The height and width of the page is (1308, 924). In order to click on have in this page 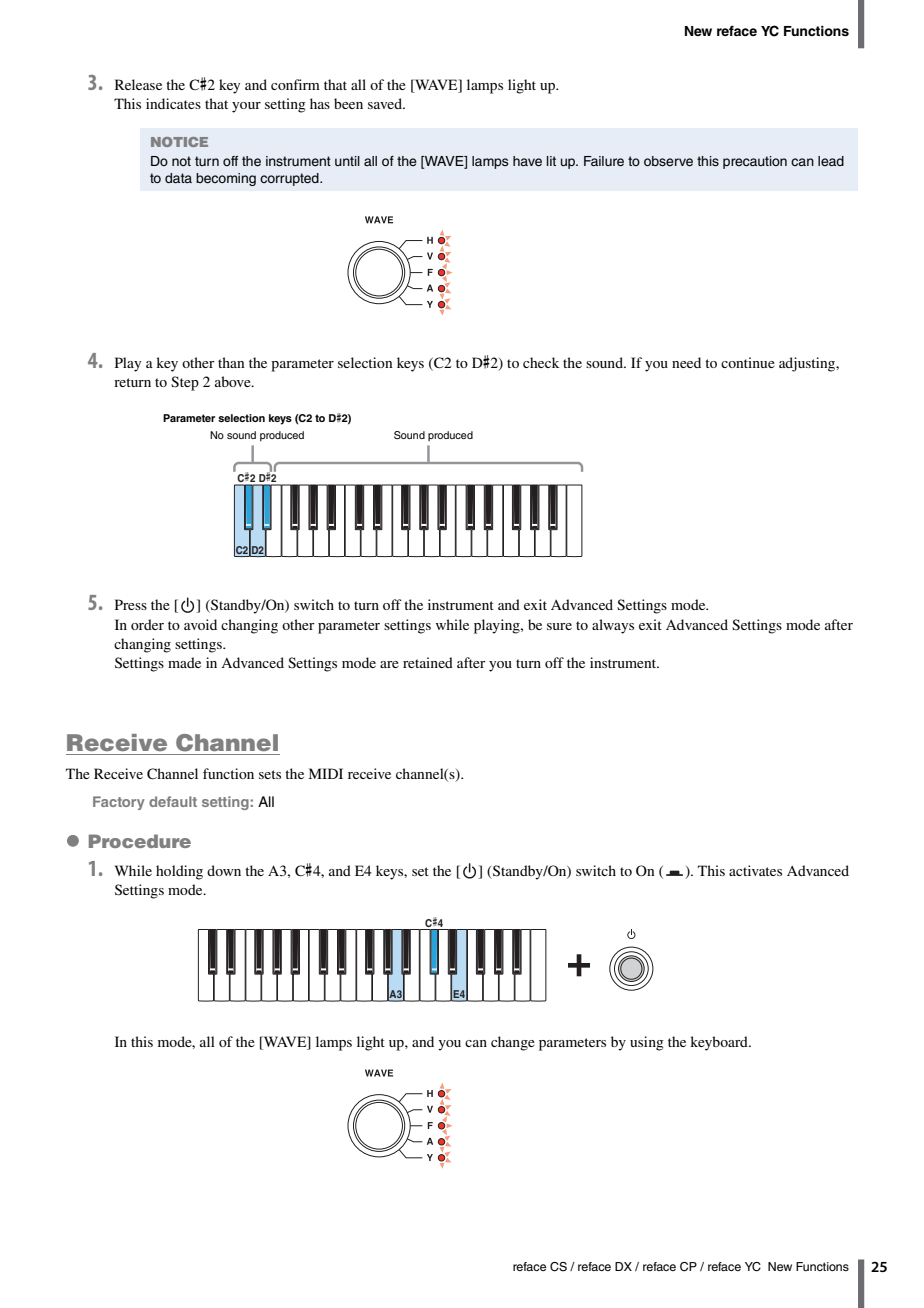, I will do `click(527, 161)`.
